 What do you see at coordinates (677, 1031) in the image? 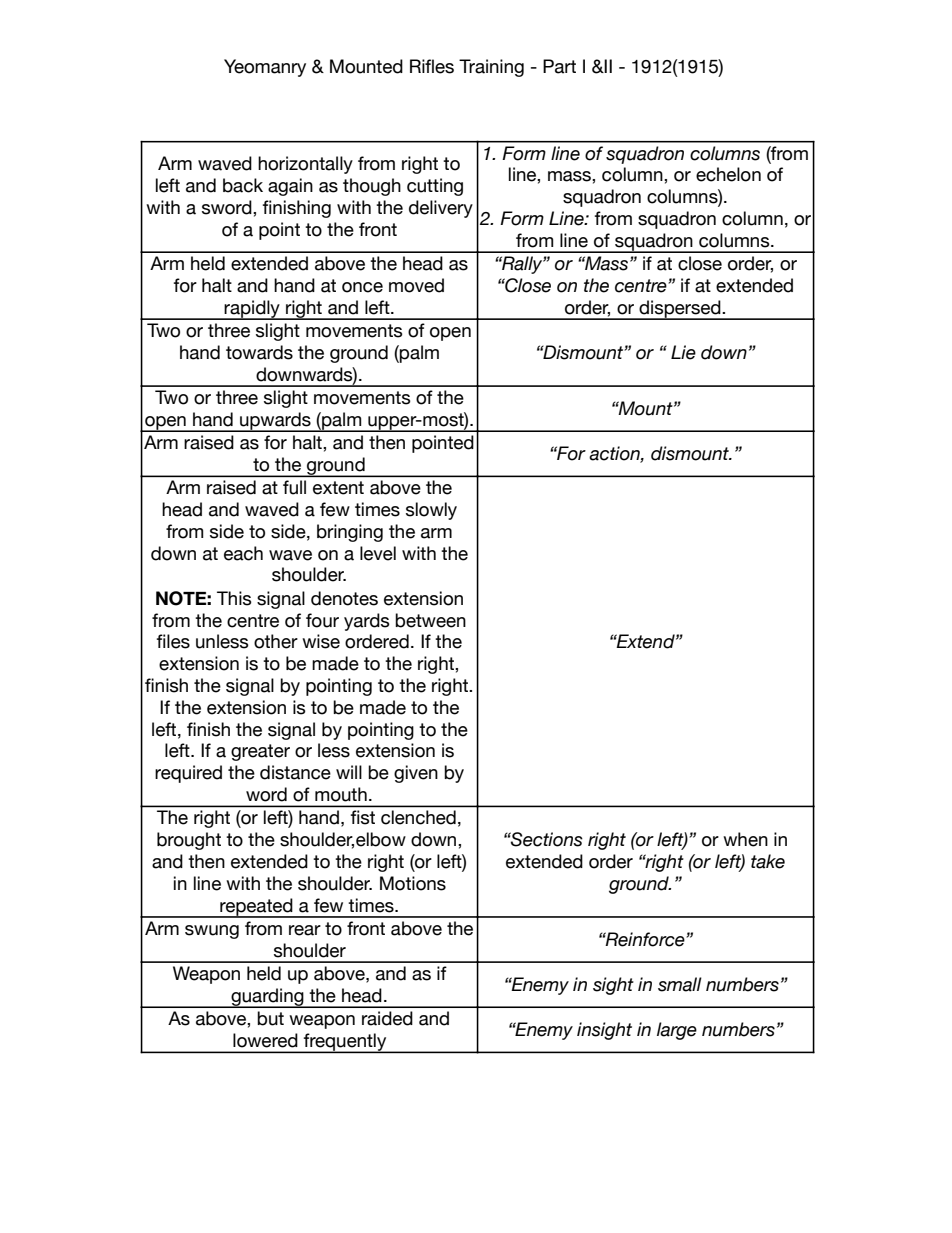
I see `large` at bounding box center [677, 1031].
